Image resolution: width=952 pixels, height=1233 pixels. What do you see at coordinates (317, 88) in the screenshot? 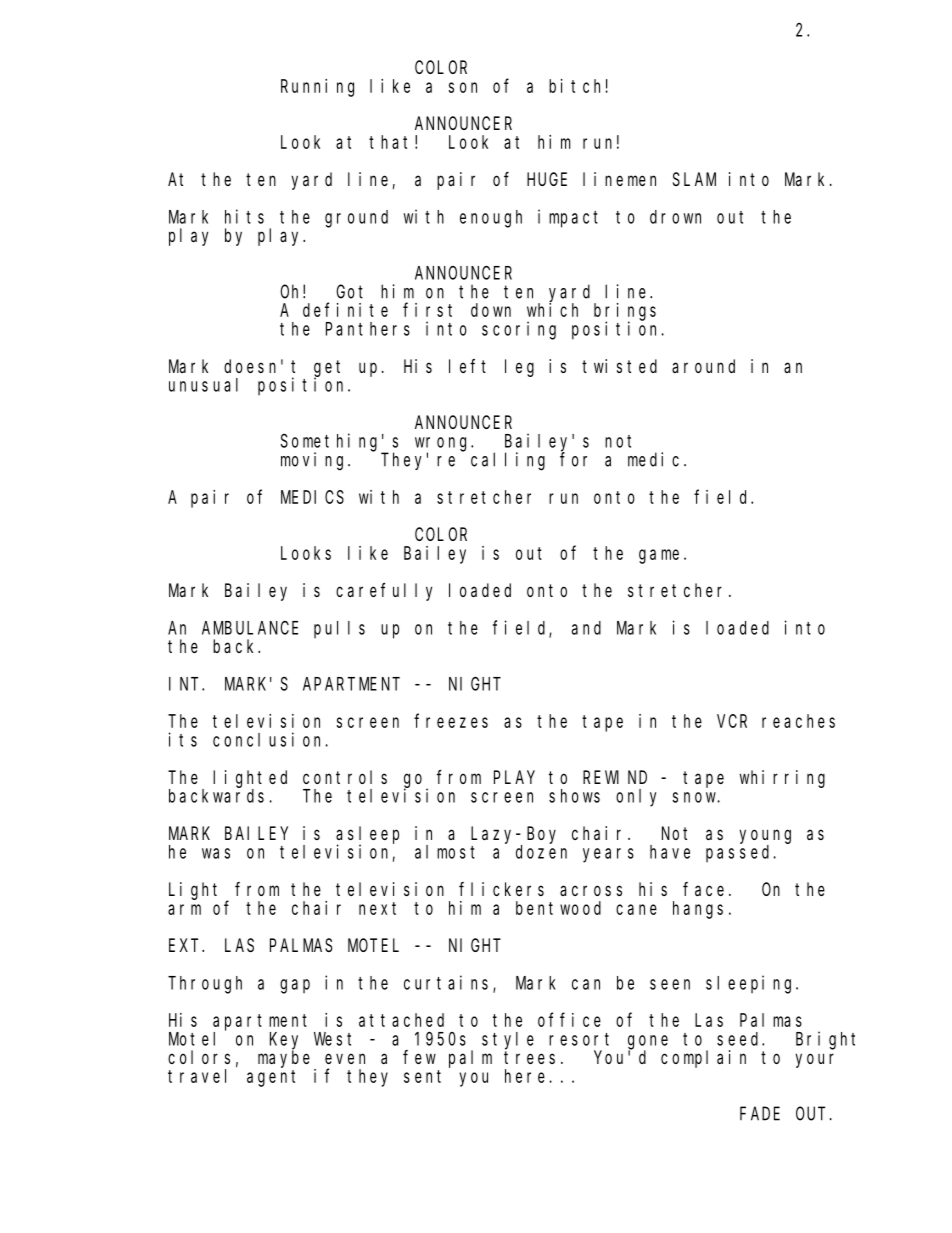
I see `Running` at bounding box center [317, 88].
